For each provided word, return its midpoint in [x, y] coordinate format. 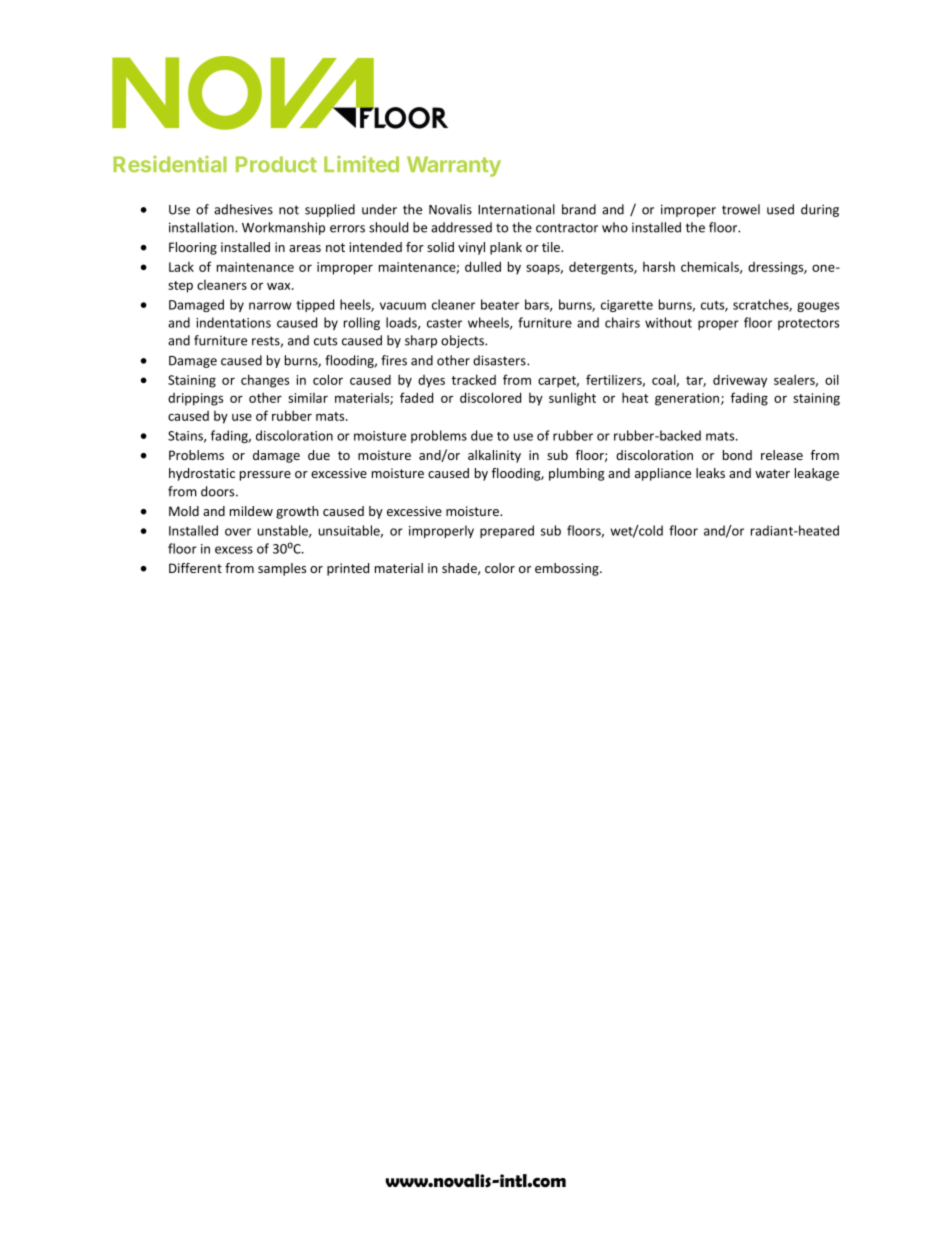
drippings [195, 399]
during [820, 210]
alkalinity [494, 456]
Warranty [454, 166]
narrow [270, 306]
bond [737, 455]
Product [276, 164]
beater [500, 304]
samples [282, 569]
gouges [818, 307]
